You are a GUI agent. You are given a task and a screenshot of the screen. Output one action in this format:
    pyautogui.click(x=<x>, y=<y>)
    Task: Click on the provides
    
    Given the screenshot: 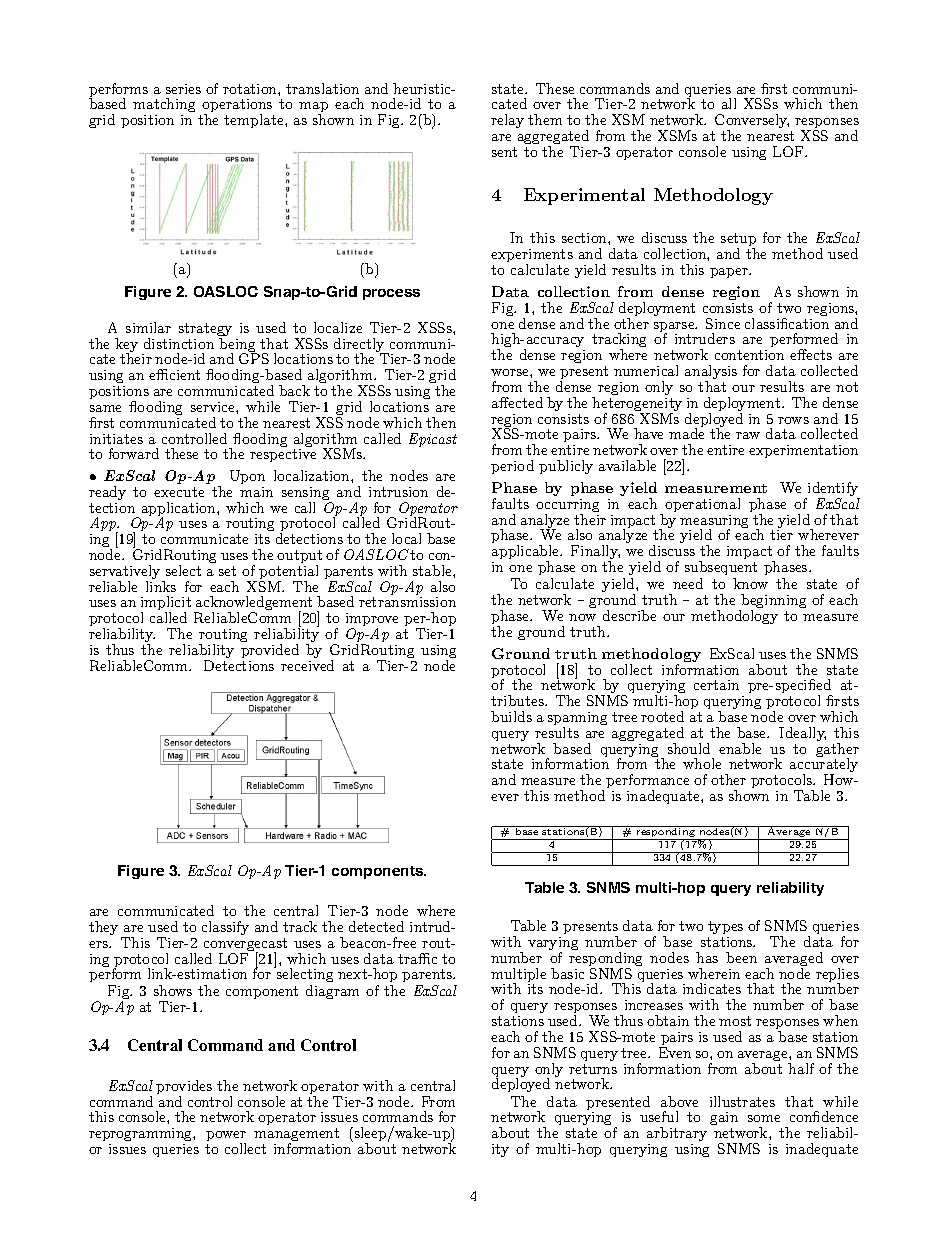 What is the action you would take?
    pyautogui.click(x=184, y=1088)
